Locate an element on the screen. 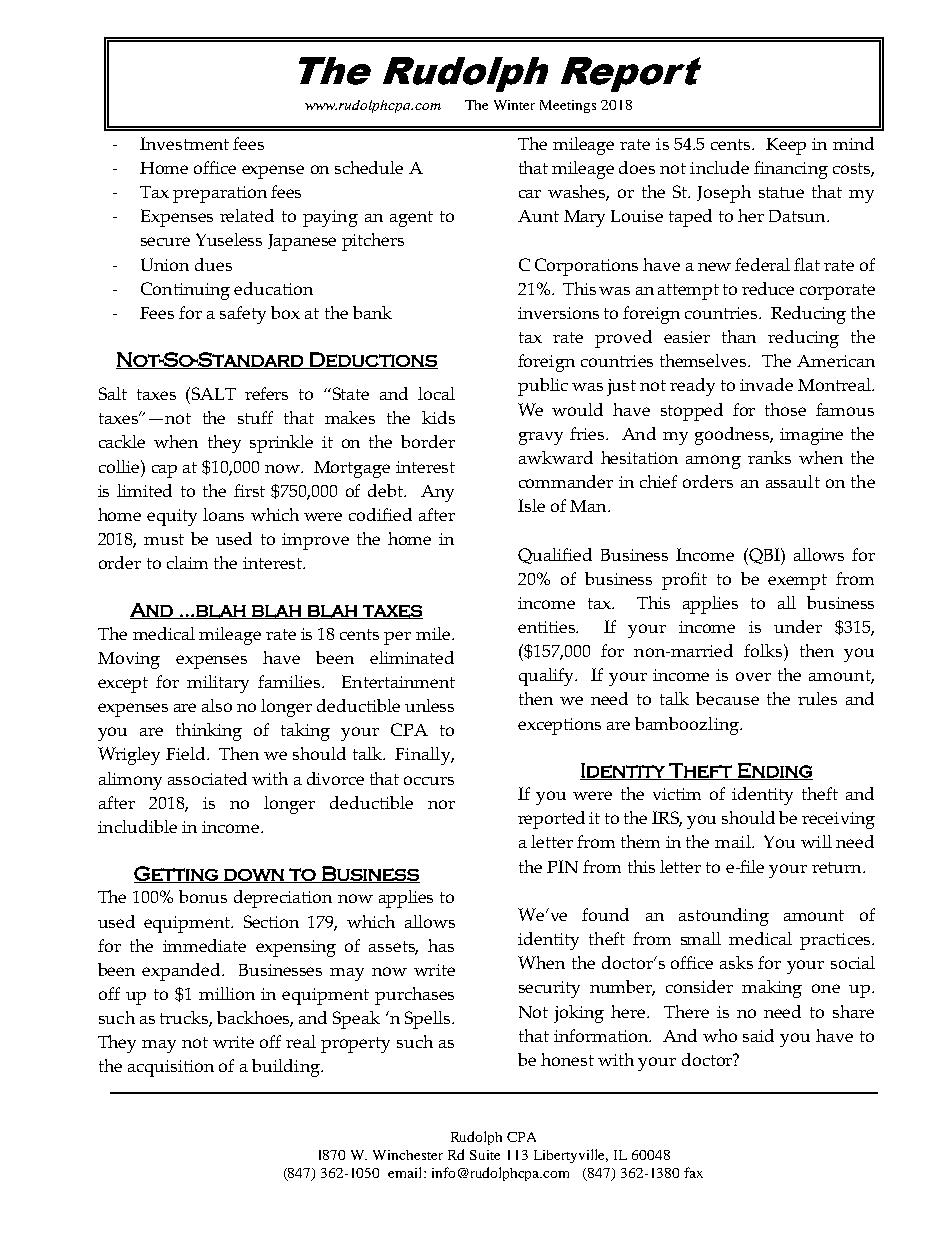 This screenshot has width=952, height=1233. Suite is located at coordinates (485, 1155).
